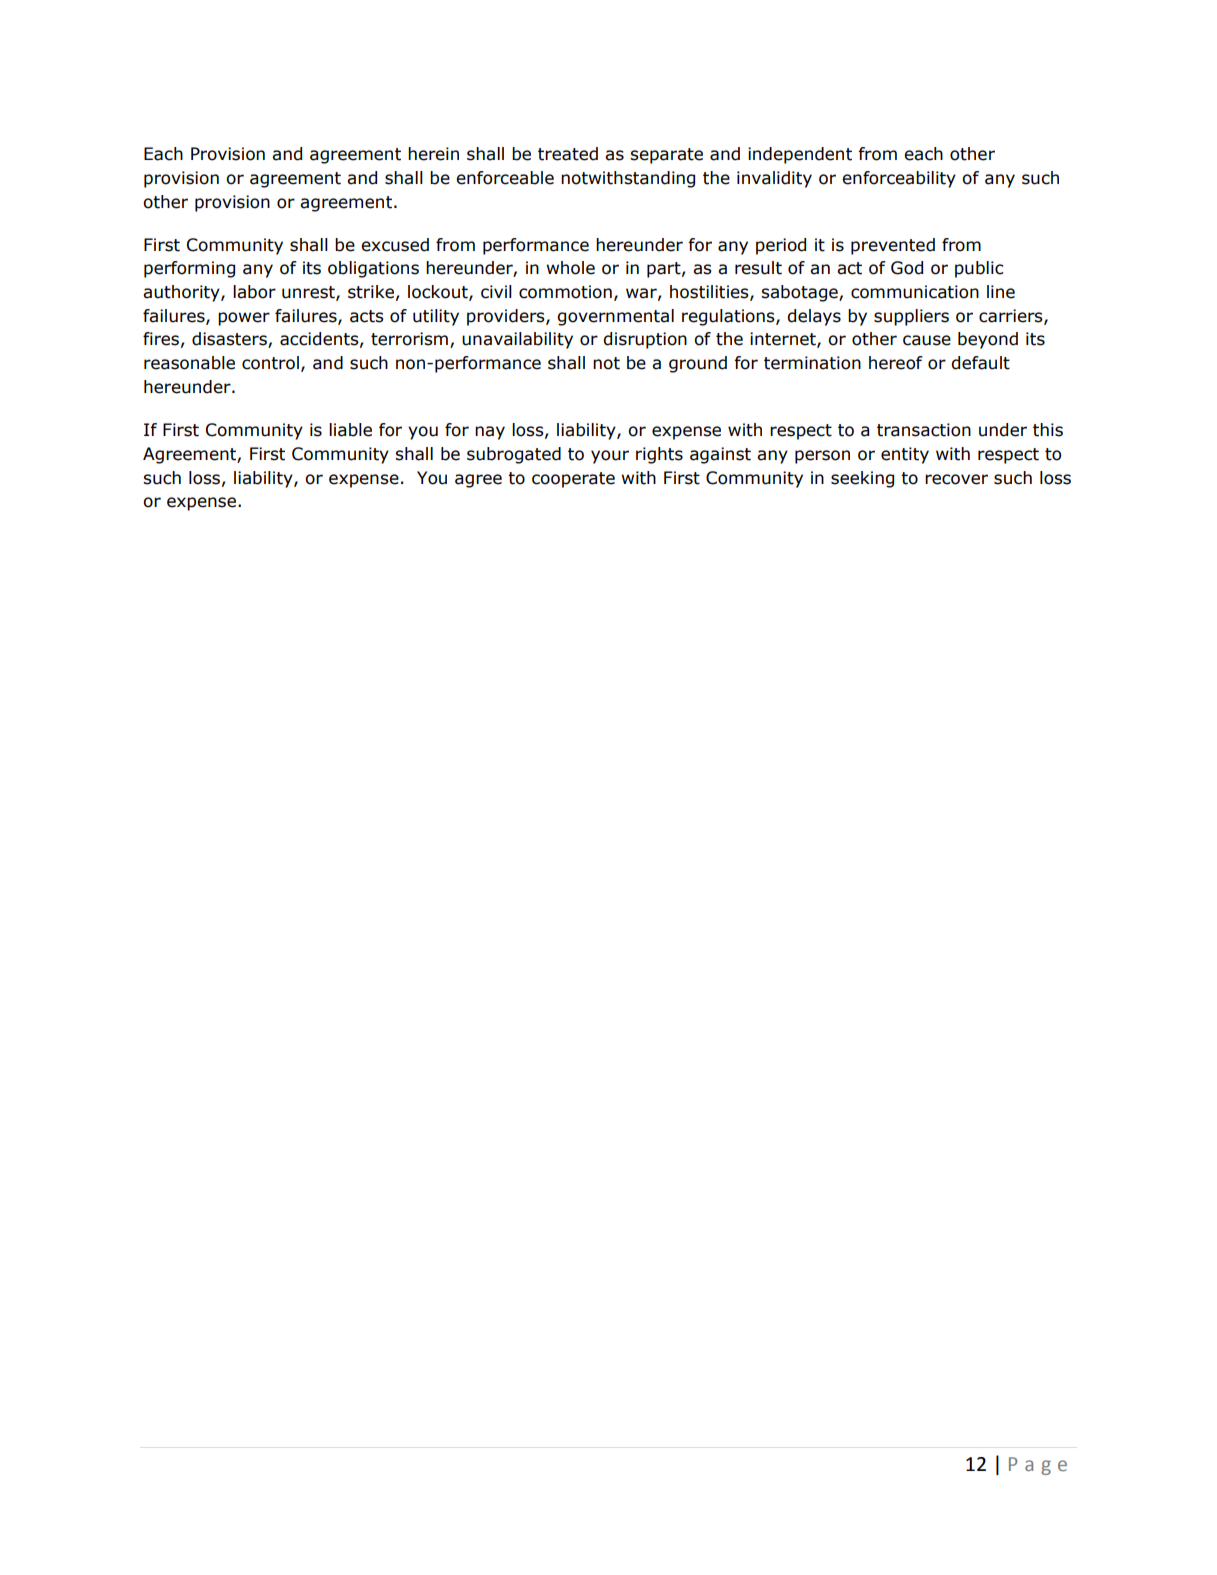 The image size is (1217, 1575). What do you see at coordinates (230, 340) in the screenshot?
I see `disasters` at bounding box center [230, 340].
